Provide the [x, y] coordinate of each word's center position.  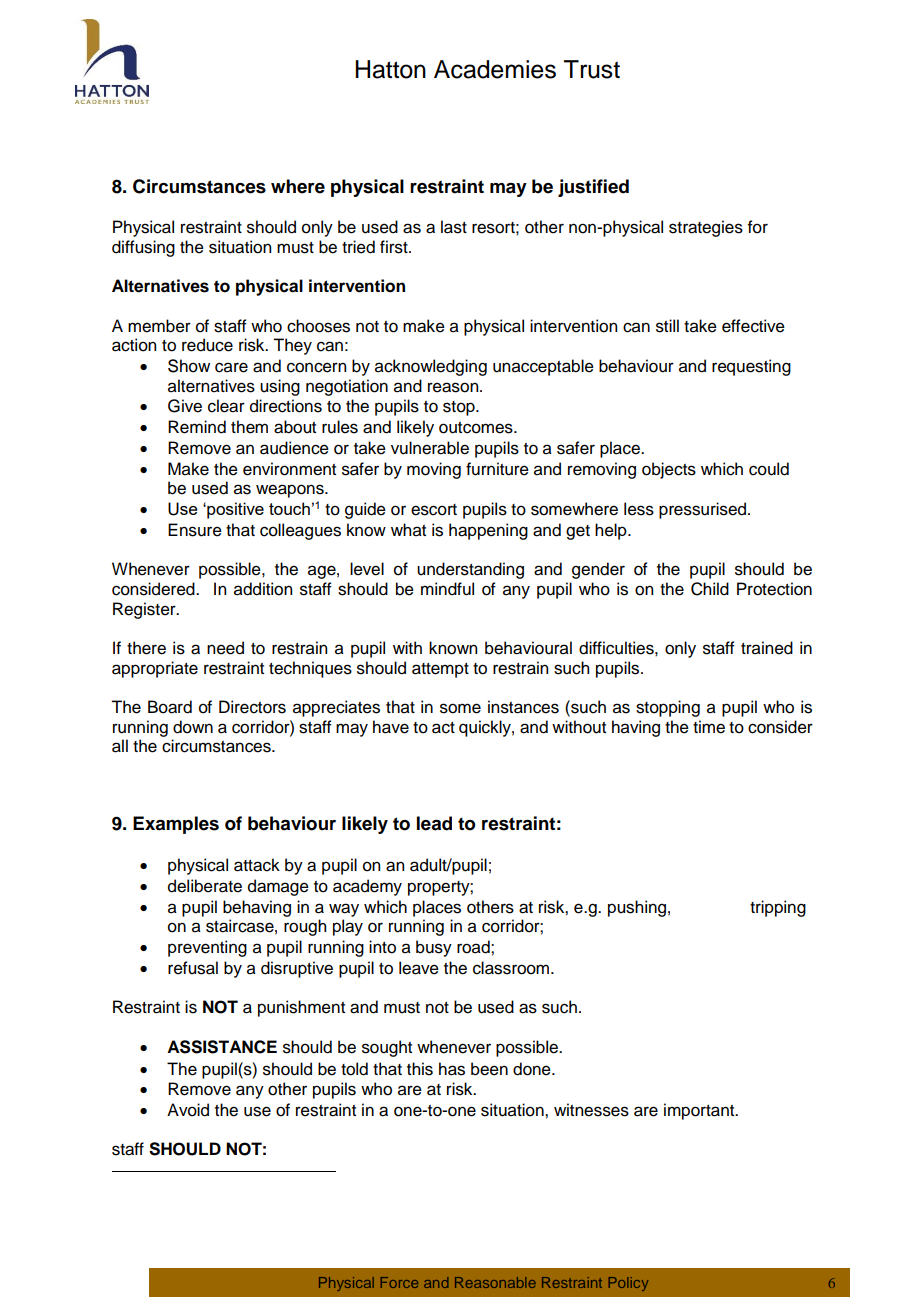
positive [234, 510]
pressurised [702, 510]
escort [434, 510]
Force [399, 1282]
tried [358, 247]
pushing [637, 908]
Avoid [188, 1110]
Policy [628, 1284]
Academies [495, 69]
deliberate [205, 886]
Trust [592, 69]
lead [434, 823]
